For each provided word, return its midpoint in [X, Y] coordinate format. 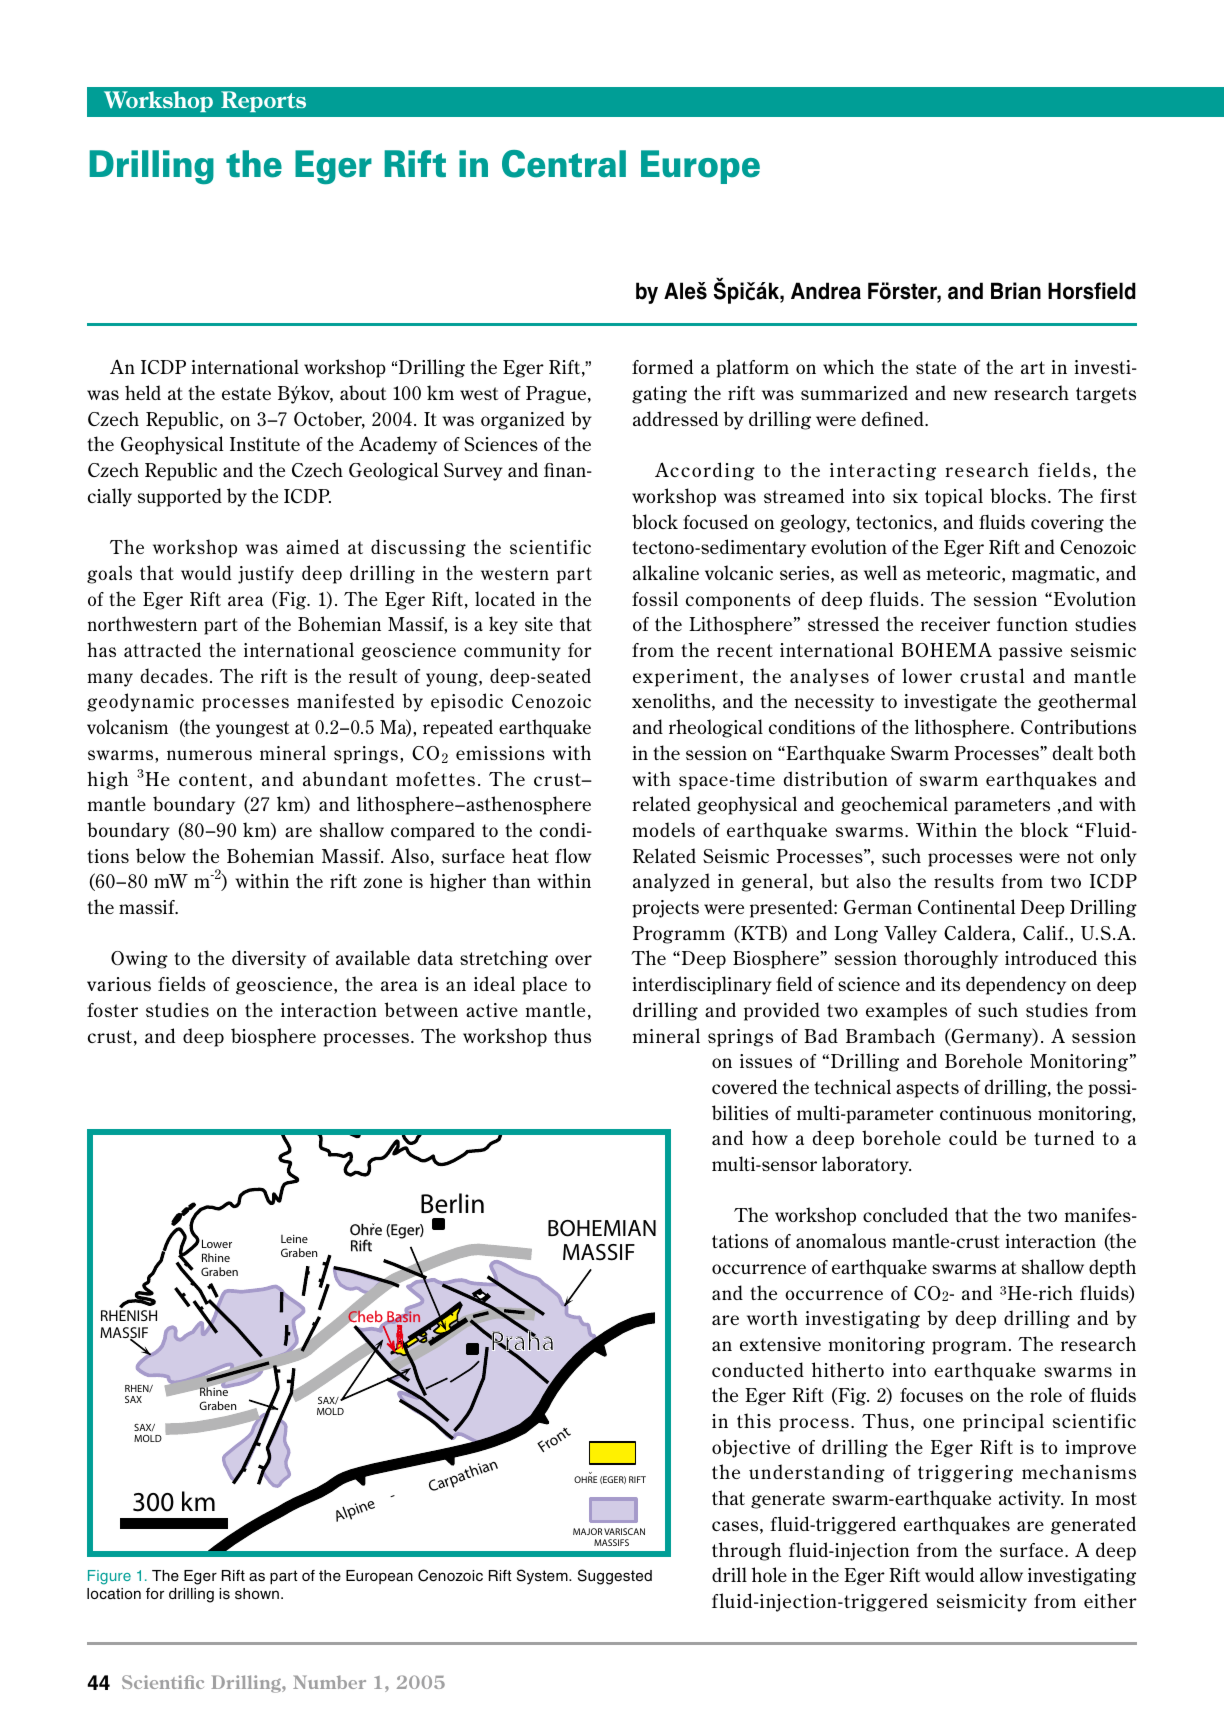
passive [1030, 652]
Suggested [615, 1577]
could [973, 1137]
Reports [263, 101]
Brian [1016, 291]
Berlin [452, 1203]
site [539, 624]
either [1110, 1600]
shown [257, 1594]
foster [112, 1010]
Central [564, 164]
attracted [162, 649]
